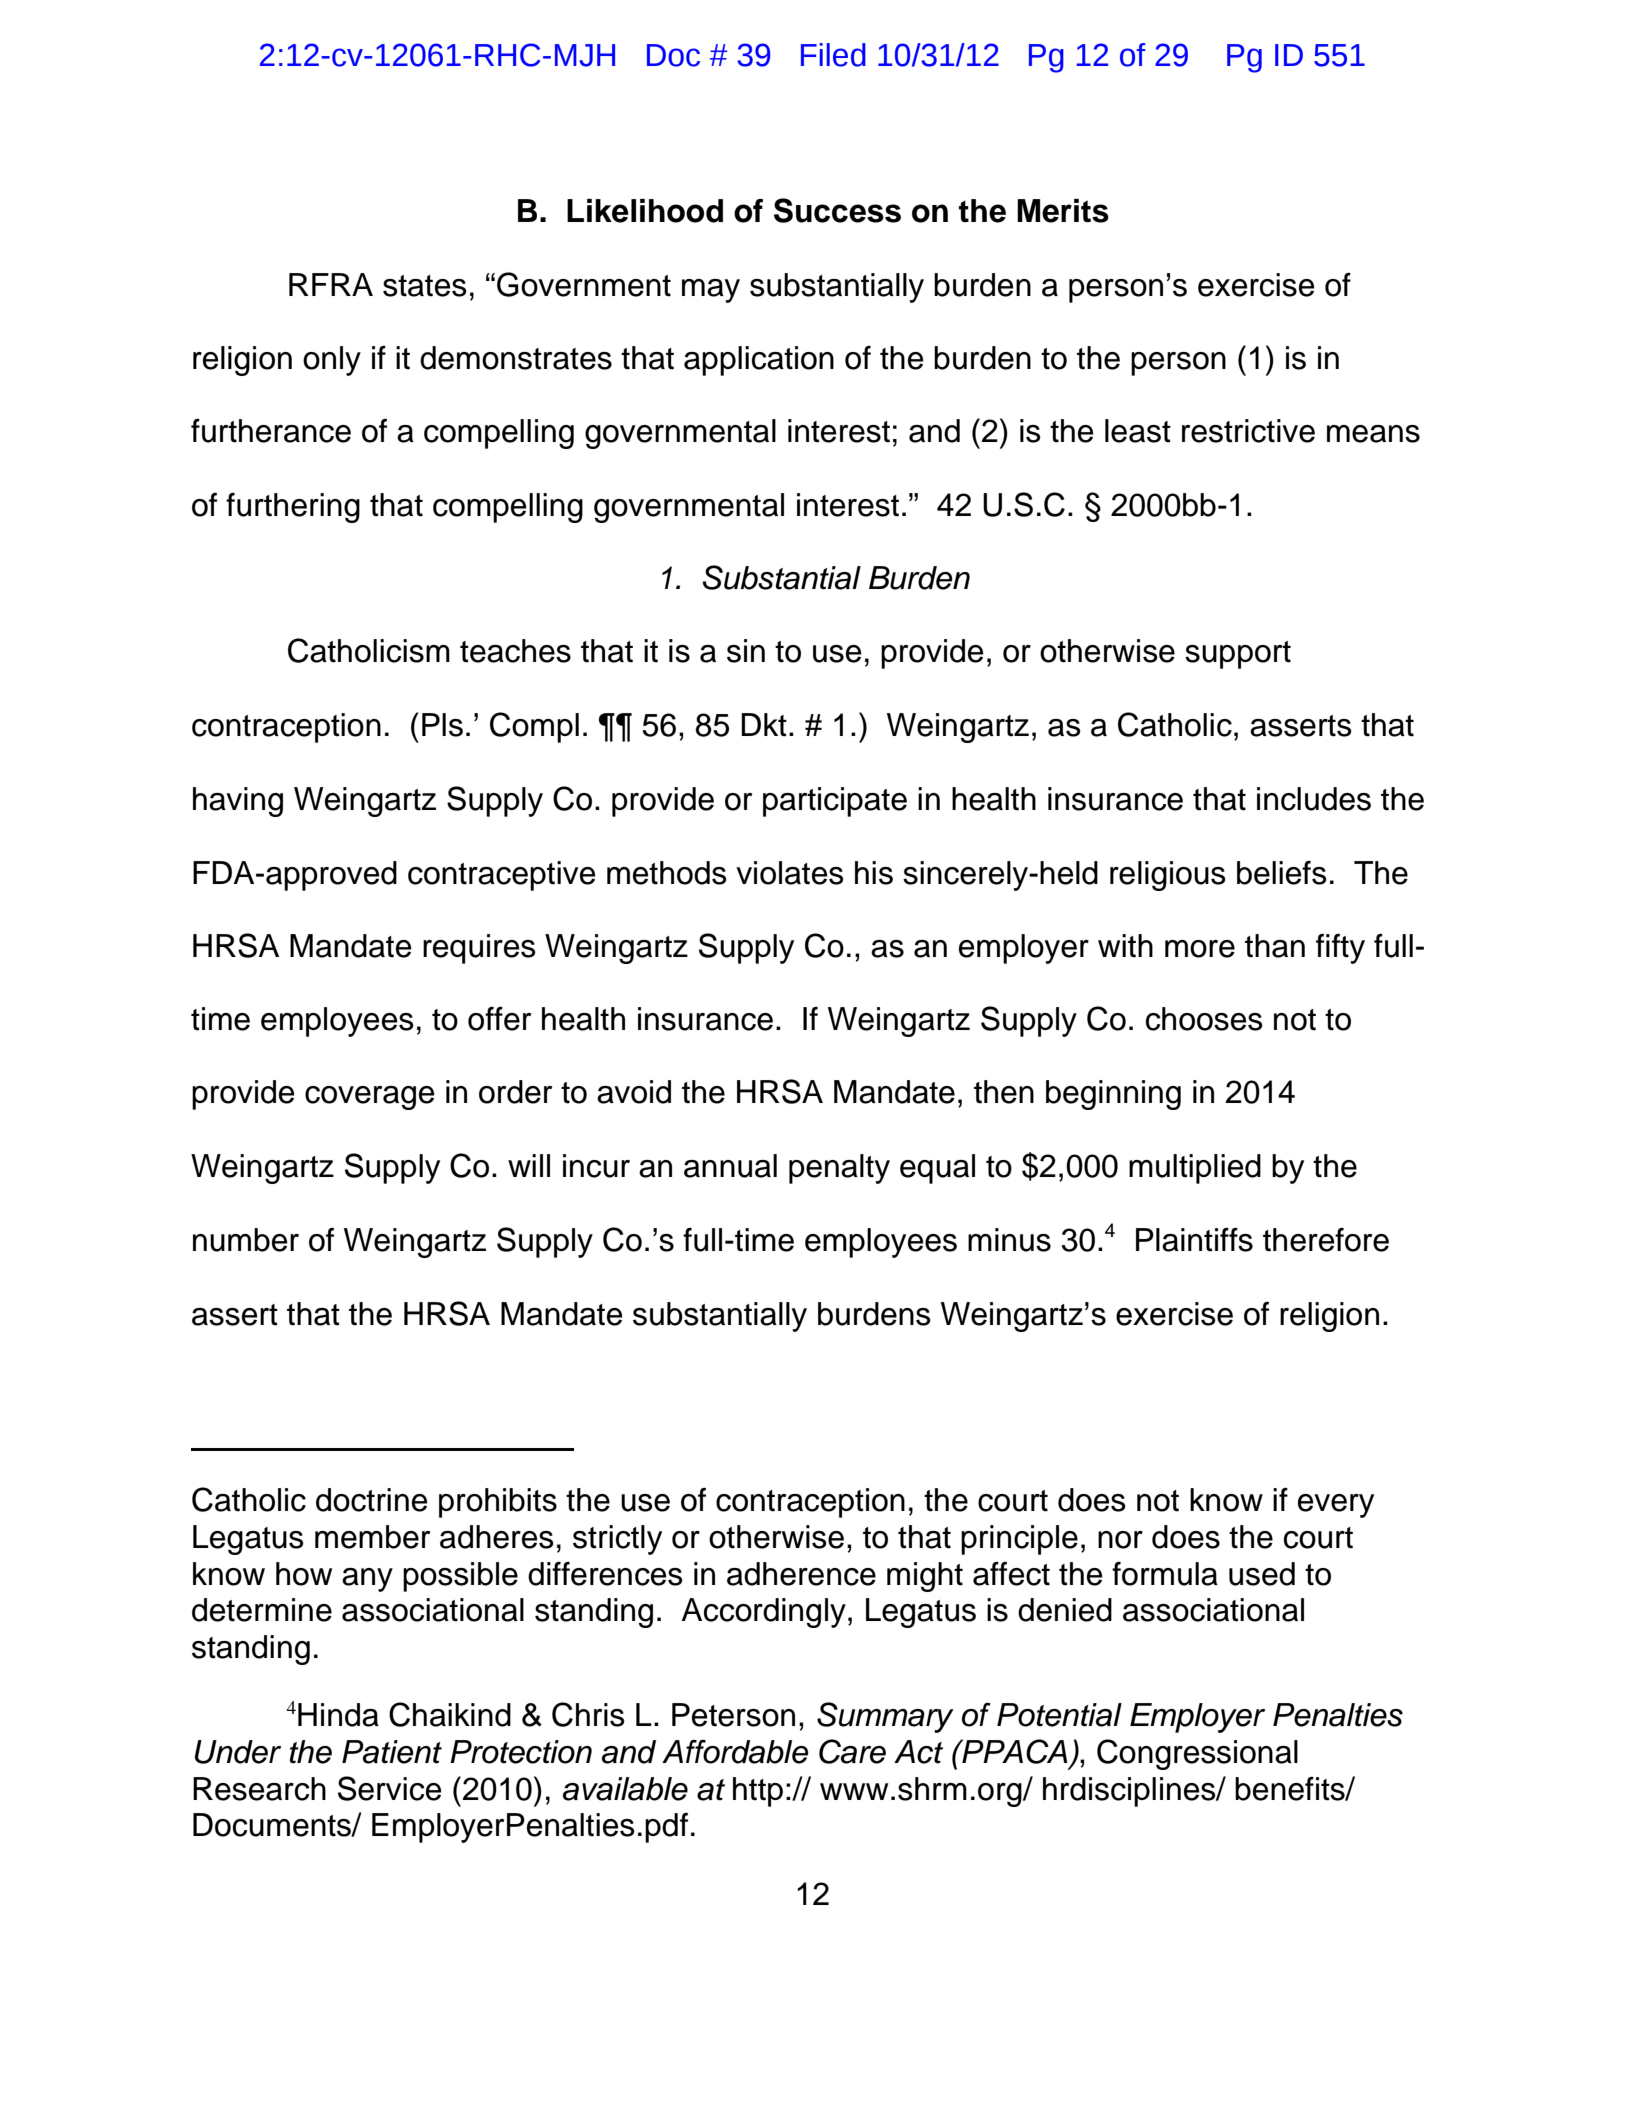 The width and height of the screenshot is (1625, 2103). I want to click on chooses, so click(1204, 1019).
